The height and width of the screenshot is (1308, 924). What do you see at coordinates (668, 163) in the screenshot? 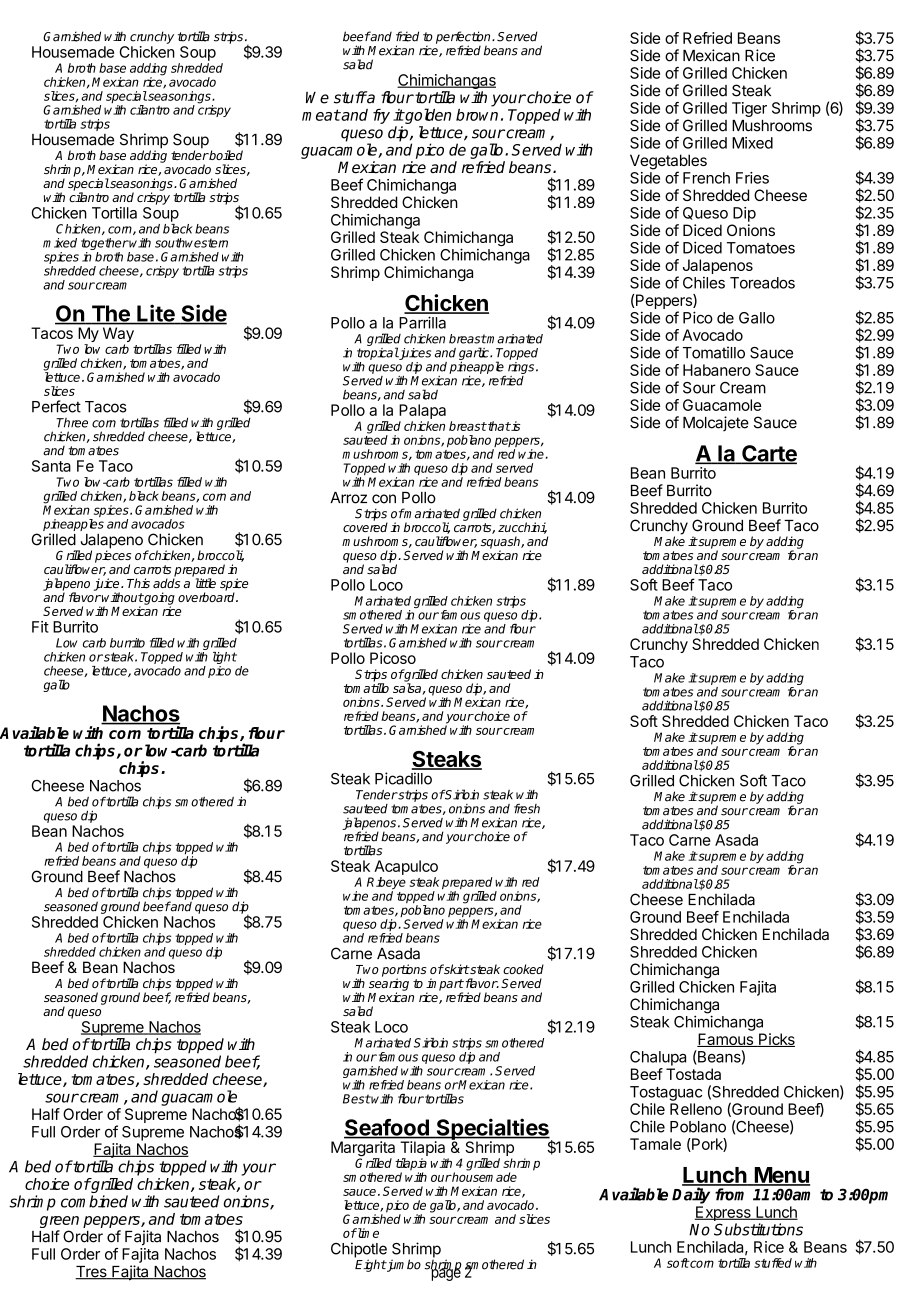
I see `Vegetables` at bounding box center [668, 163].
